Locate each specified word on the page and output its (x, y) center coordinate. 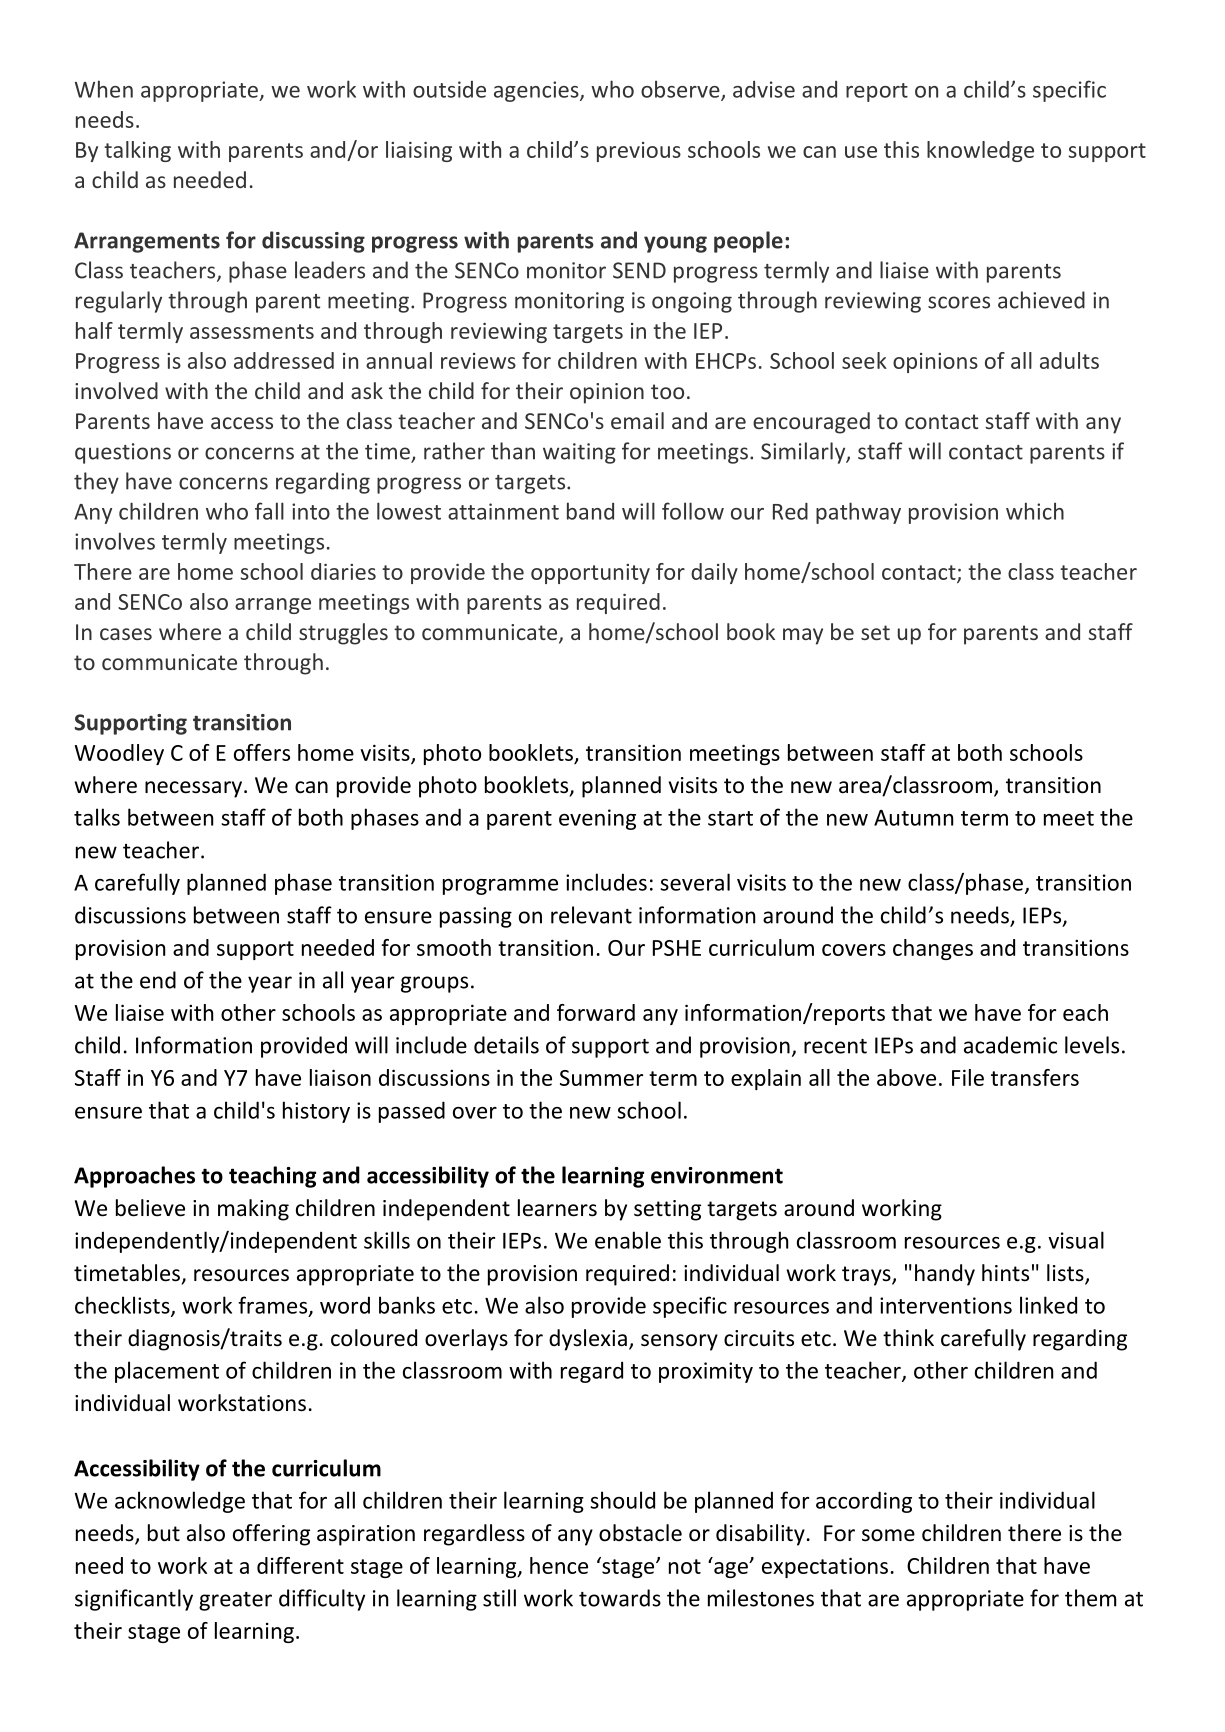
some (888, 1535)
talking (137, 151)
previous (639, 152)
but (164, 1533)
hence (559, 1565)
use (861, 152)
